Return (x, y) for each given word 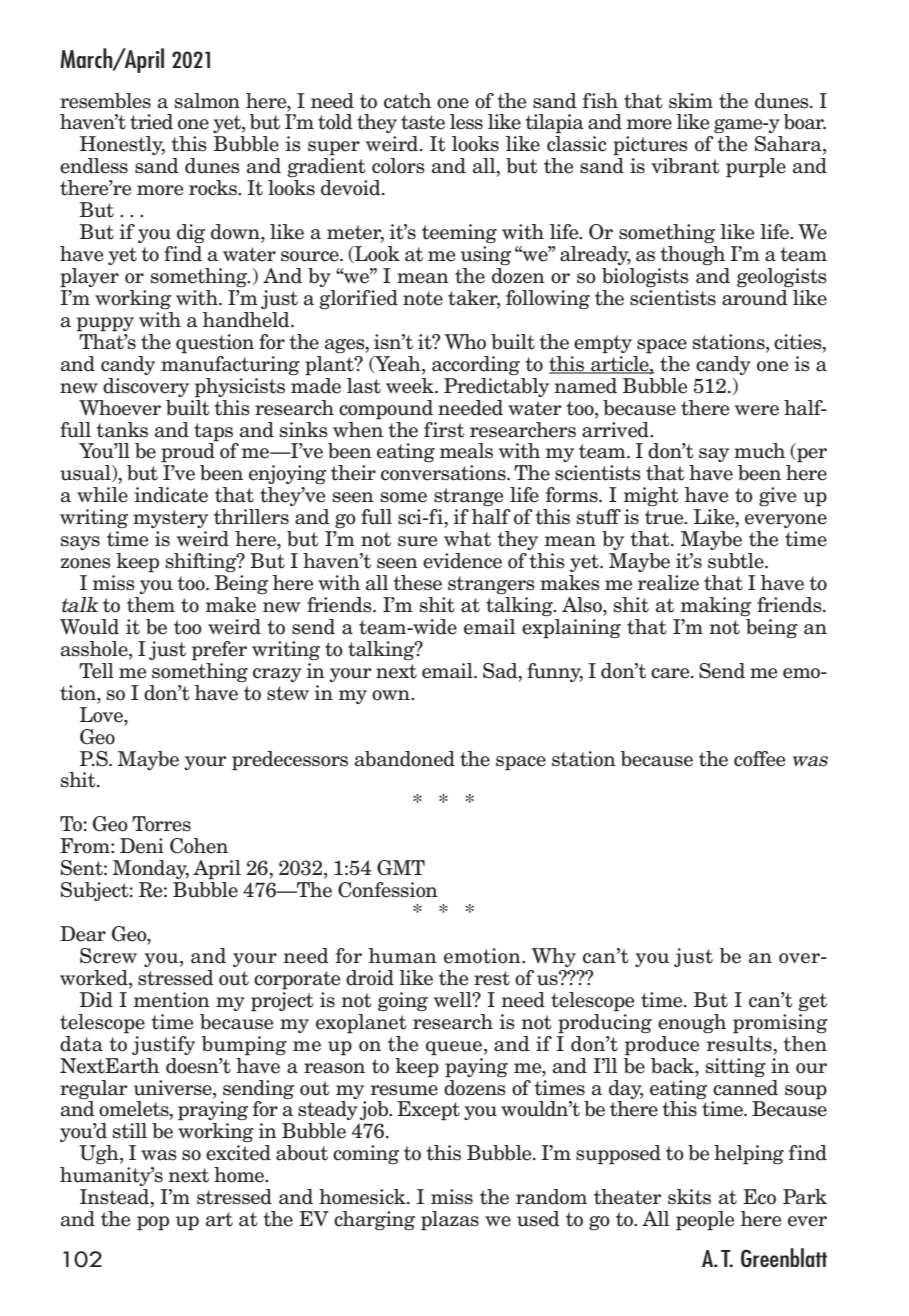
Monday (151, 869)
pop (153, 1223)
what (467, 539)
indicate (171, 495)
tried (151, 122)
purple (756, 168)
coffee (759, 759)
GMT (401, 868)
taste (423, 122)
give (777, 496)
